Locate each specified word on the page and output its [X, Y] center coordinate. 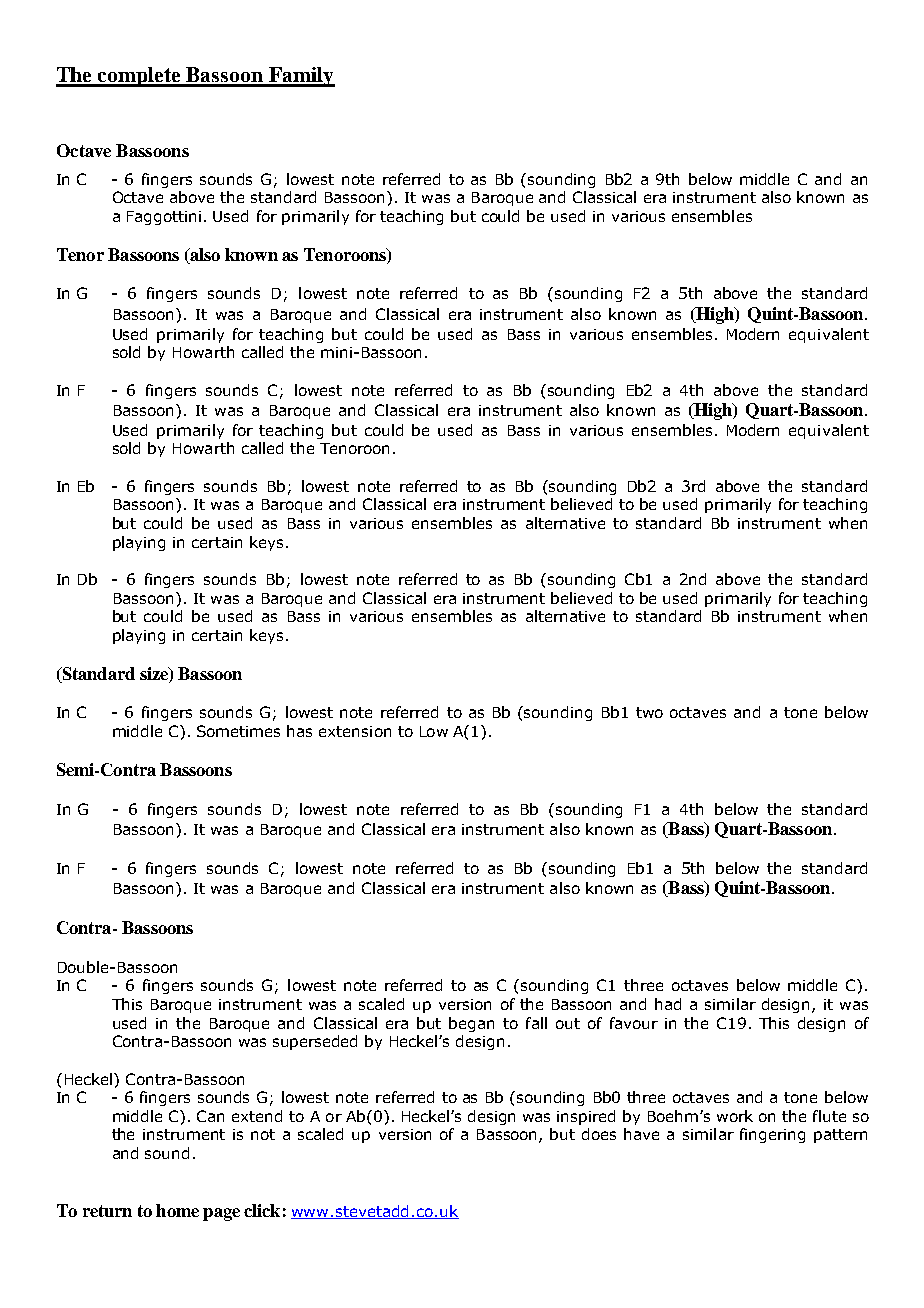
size [155, 675]
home [177, 1210]
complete [139, 77]
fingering [772, 1135]
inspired [586, 1117]
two [649, 712]
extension [355, 731]
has [299, 731]
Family [301, 77]
